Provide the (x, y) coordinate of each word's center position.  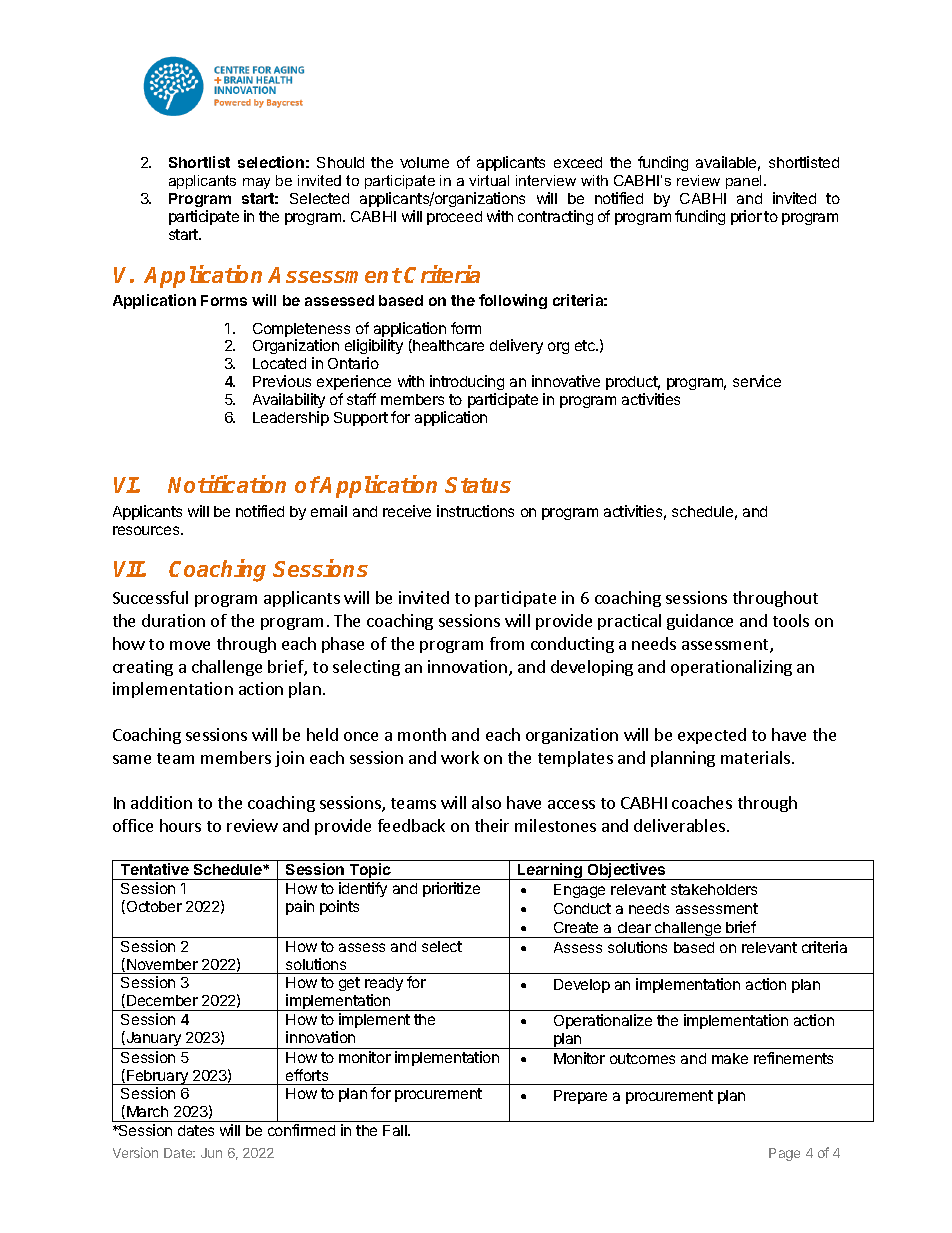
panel (743, 182)
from (507, 643)
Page (784, 1154)
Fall (396, 1130)
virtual (489, 180)
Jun (211, 1153)
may (256, 183)
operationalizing (731, 668)
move (190, 645)
